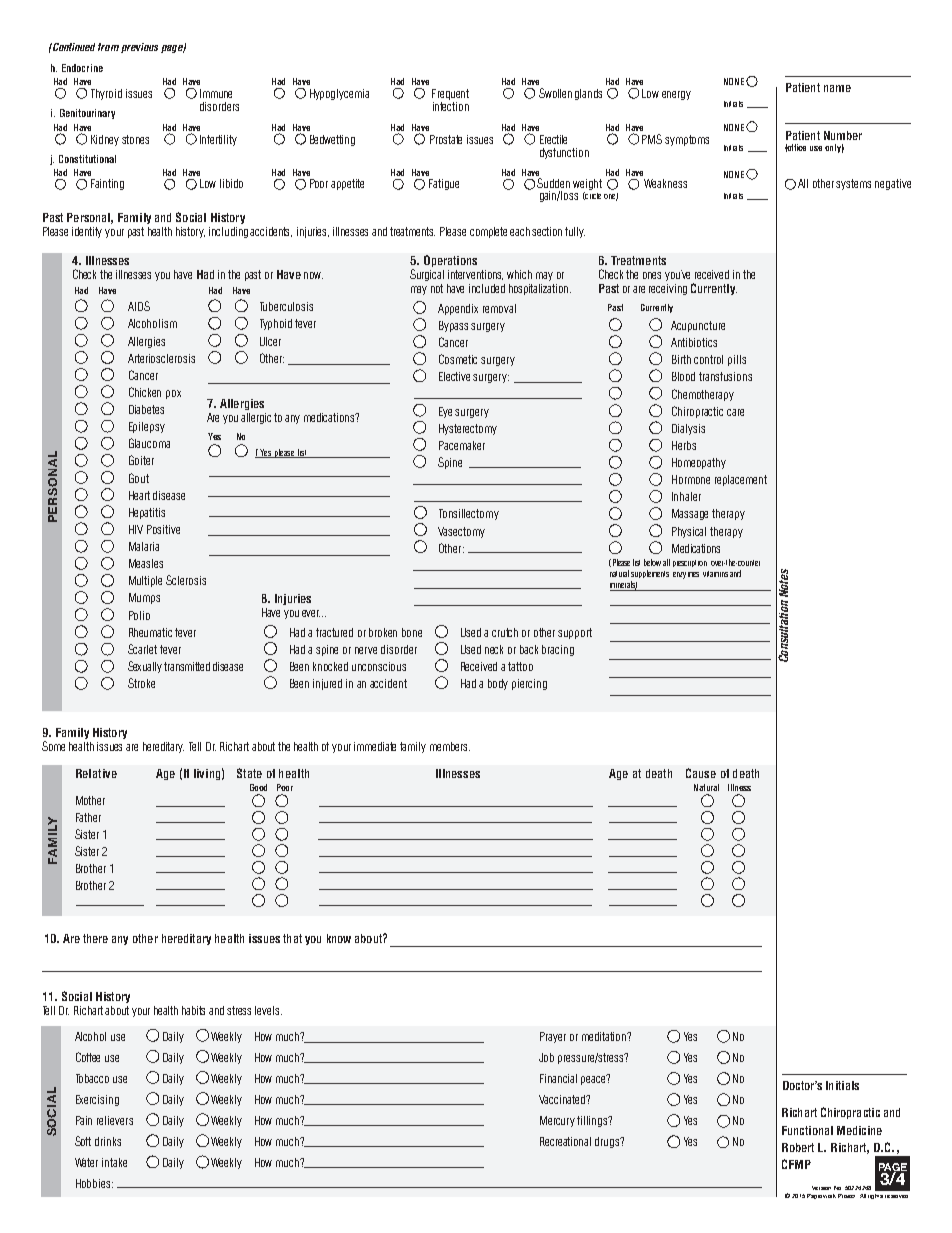 The width and height of the image is (952, 1233). Describe the element at coordinates (450, 96) in the image. I see `Frequent` at that location.
